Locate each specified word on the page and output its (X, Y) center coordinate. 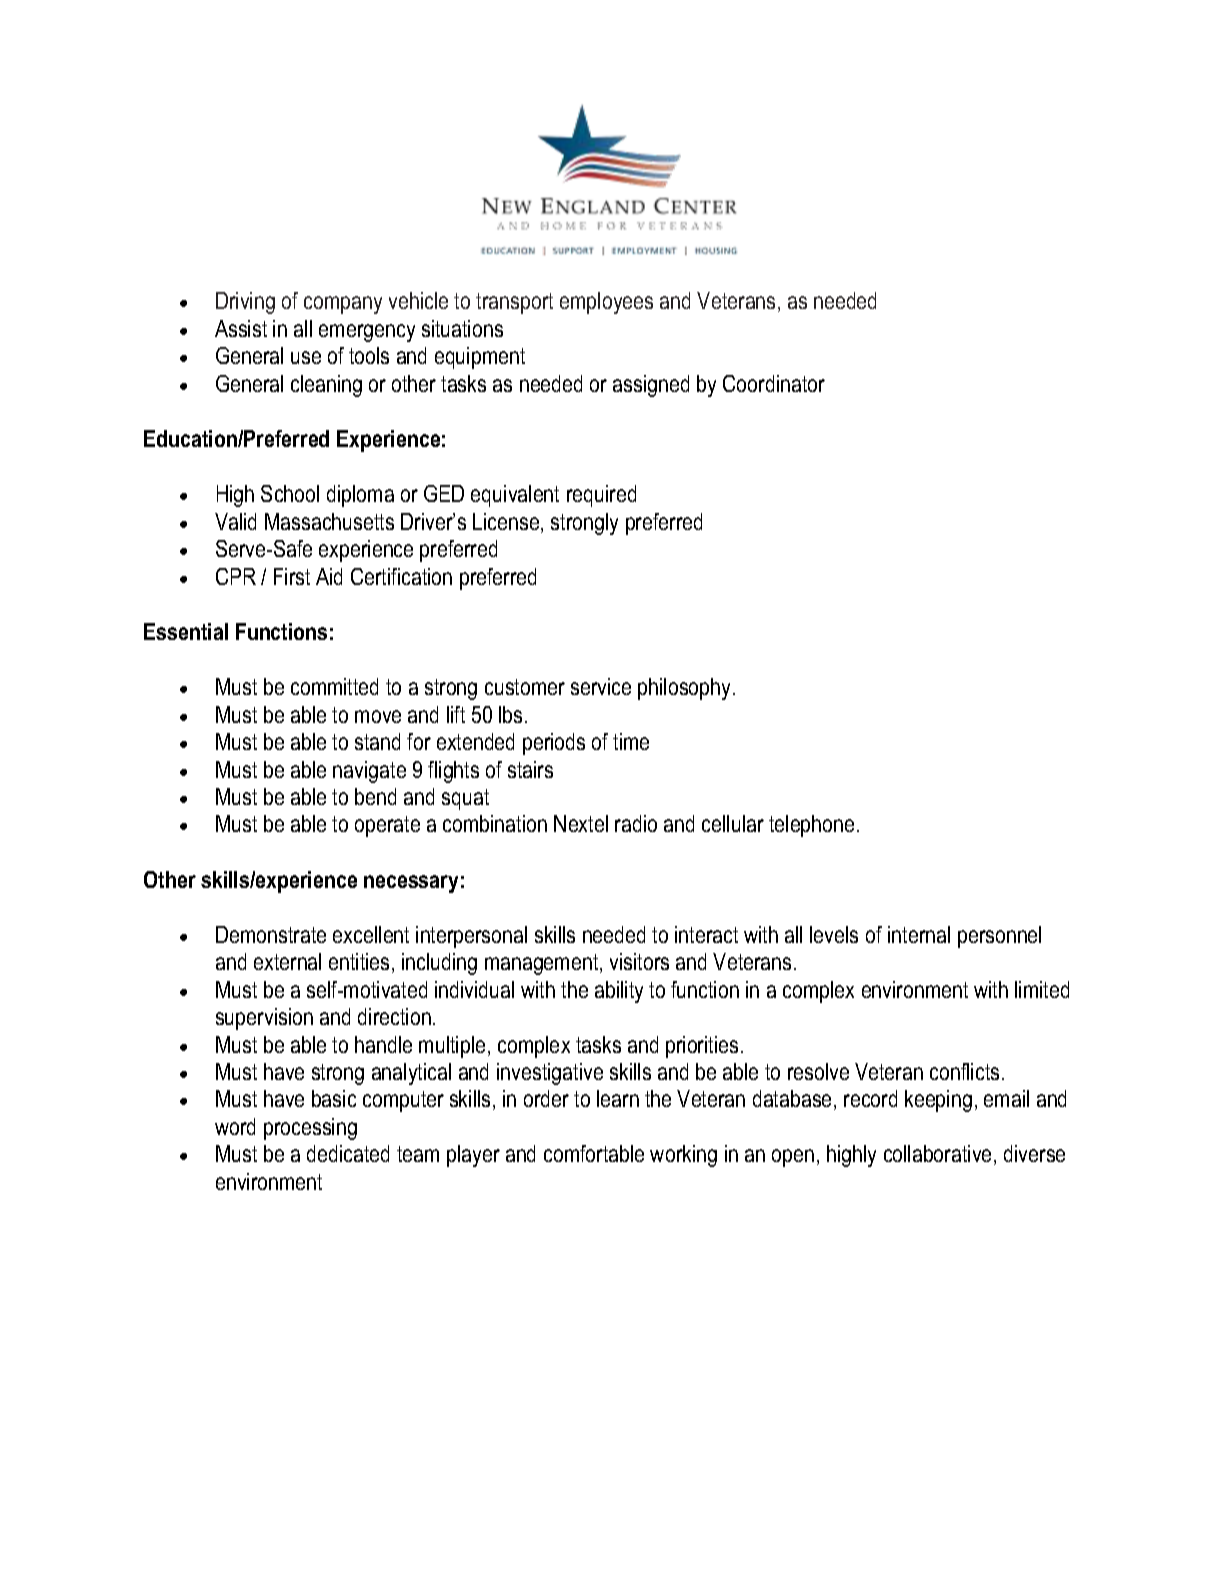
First (292, 576)
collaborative (937, 1153)
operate (387, 826)
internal (919, 934)
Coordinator (774, 383)
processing (310, 1129)
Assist (241, 328)
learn (618, 1098)
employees (606, 303)
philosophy (686, 689)
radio (636, 823)
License (507, 523)
